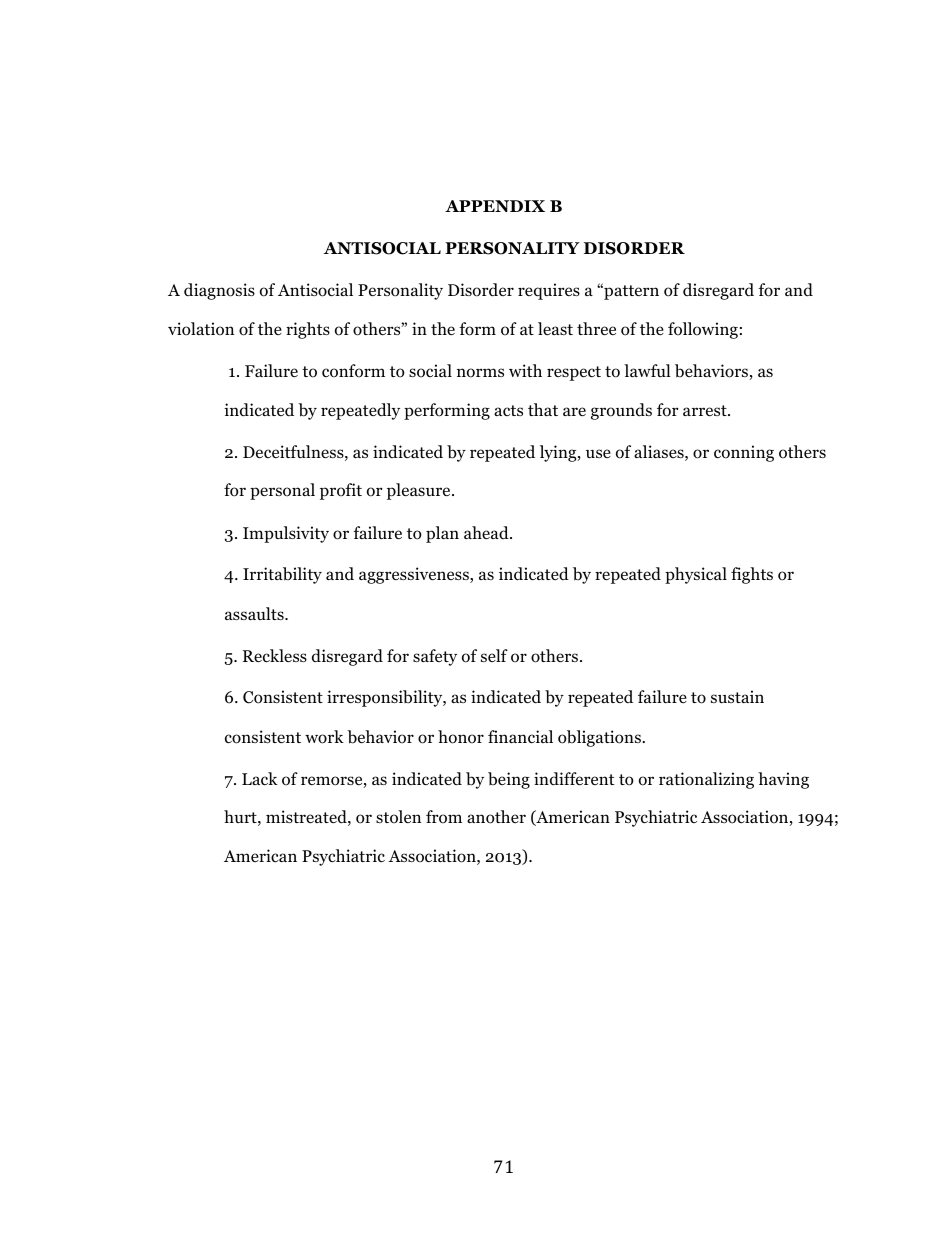 This screenshot has width=952, height=1233. Describe the element at coordinates (495, 206) in the screenshot. I see `APPENDIX` at that location.
